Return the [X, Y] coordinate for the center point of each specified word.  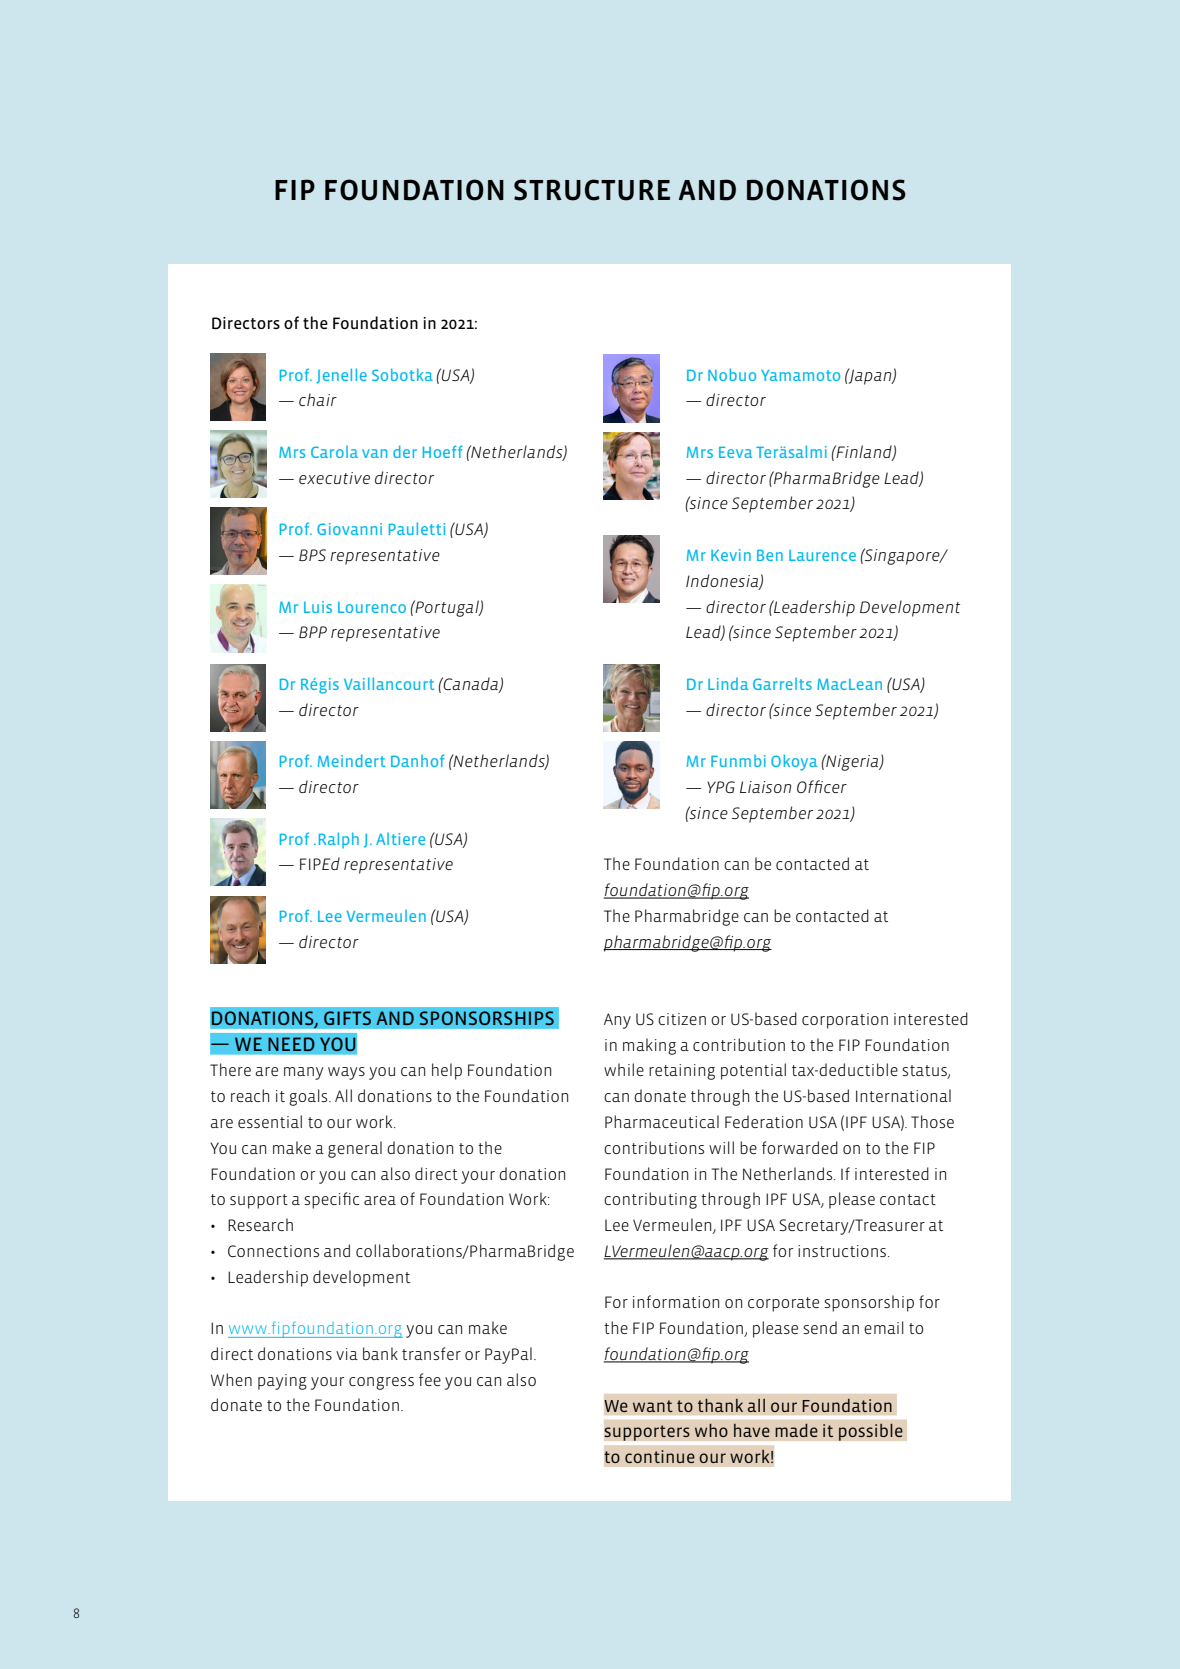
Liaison [765, 787]
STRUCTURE [592, 190]
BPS [312, 555]
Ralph [339, 840]
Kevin [731, 555]
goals [309, 1097]
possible [871, 1432]
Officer [822, 786]
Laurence [822, 555]
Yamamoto [800, 375]
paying [282, 1382]
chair [318, 399]
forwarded [800, 1147]
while [624, 1069]
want [653, 1406]
